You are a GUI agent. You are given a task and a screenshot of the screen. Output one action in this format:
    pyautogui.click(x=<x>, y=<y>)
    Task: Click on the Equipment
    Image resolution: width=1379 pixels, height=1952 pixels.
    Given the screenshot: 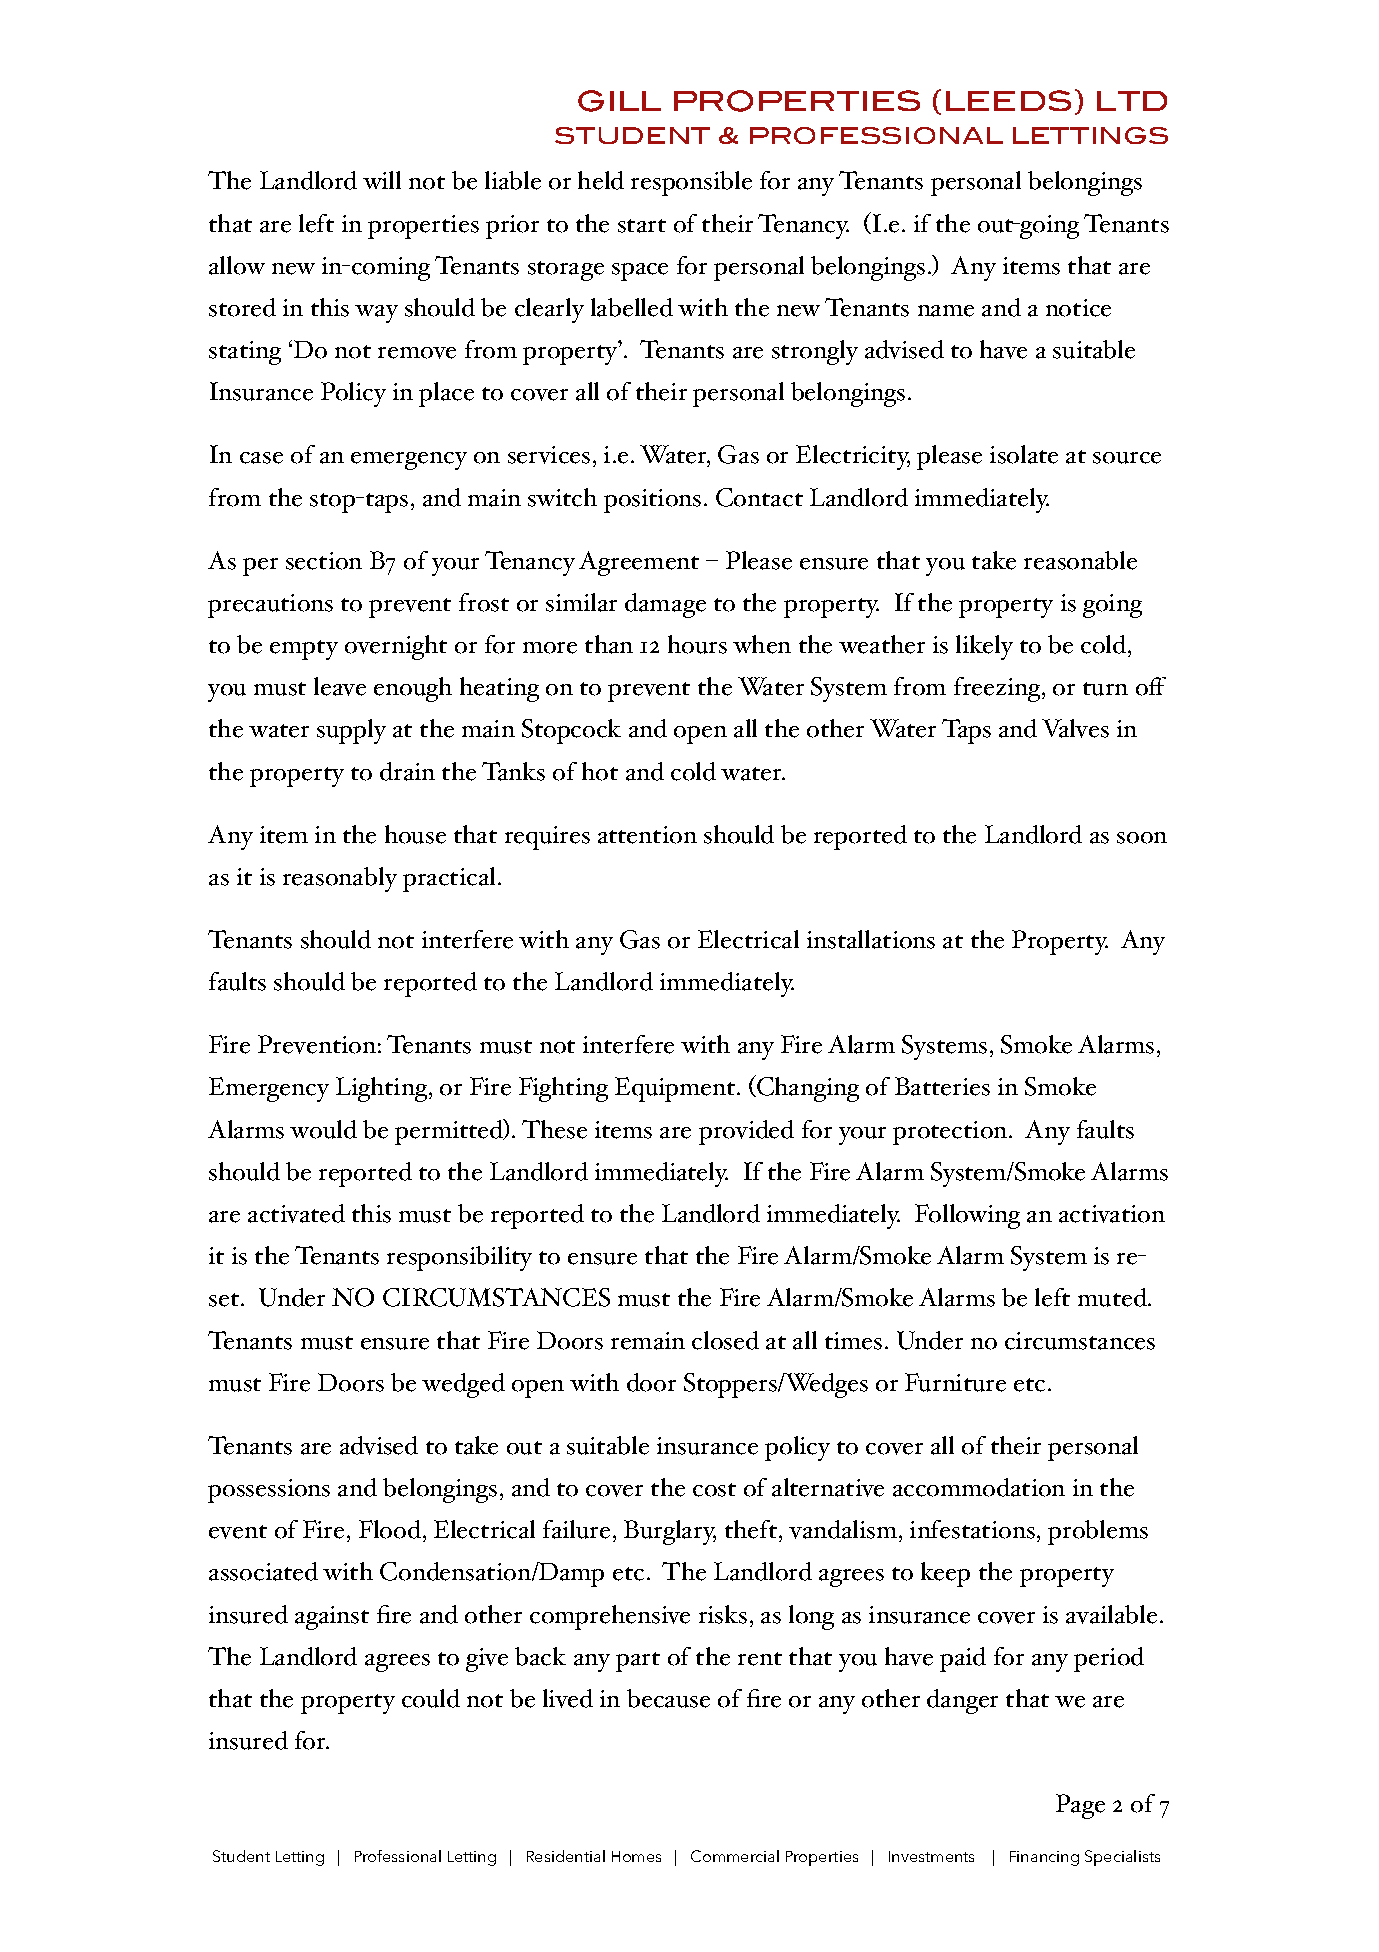 What is the action you would take?
    pyautogui.click(x=676, y=1089)
